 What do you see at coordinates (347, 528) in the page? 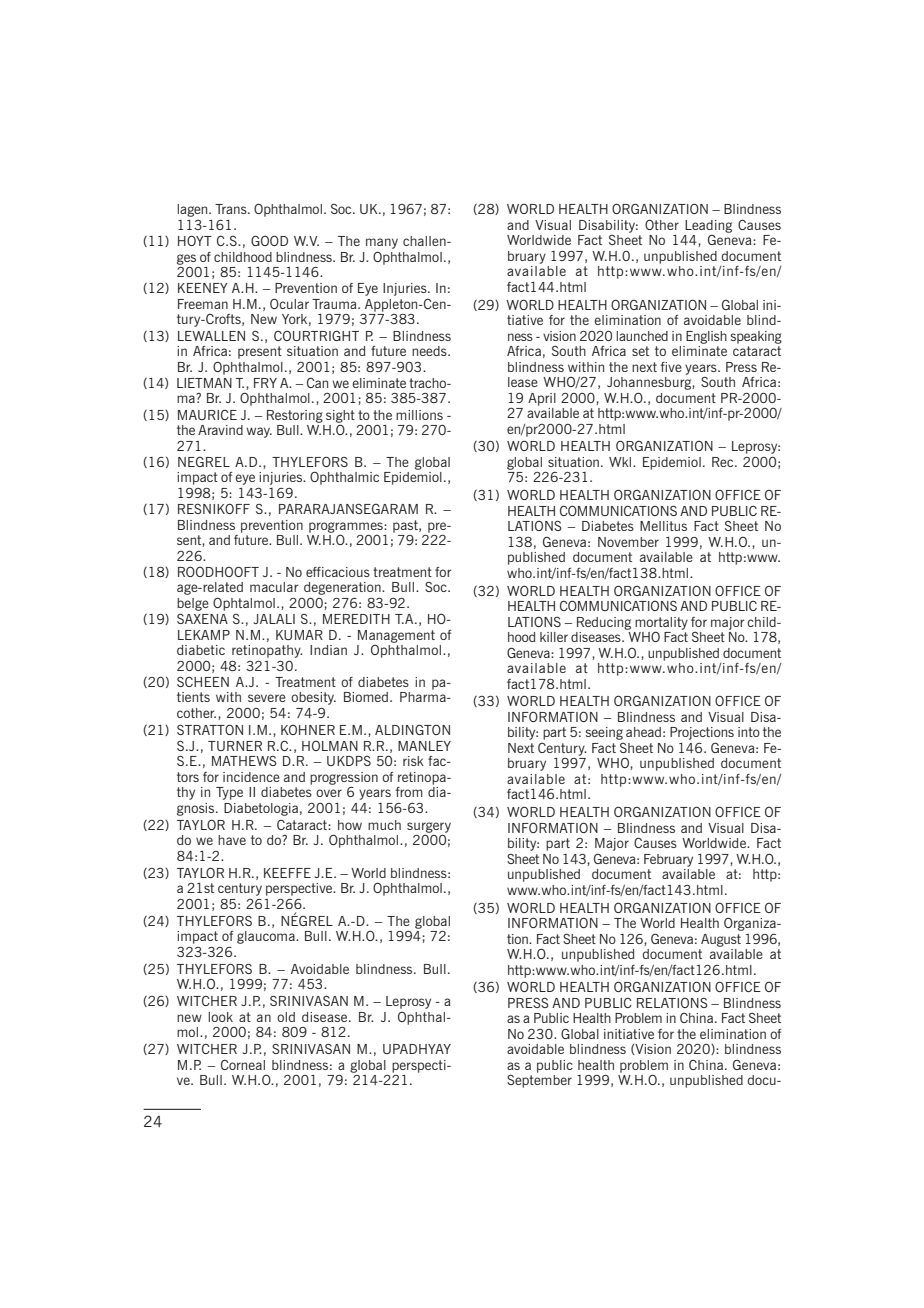
I see `programmes` at bounding box center [347, 528].
